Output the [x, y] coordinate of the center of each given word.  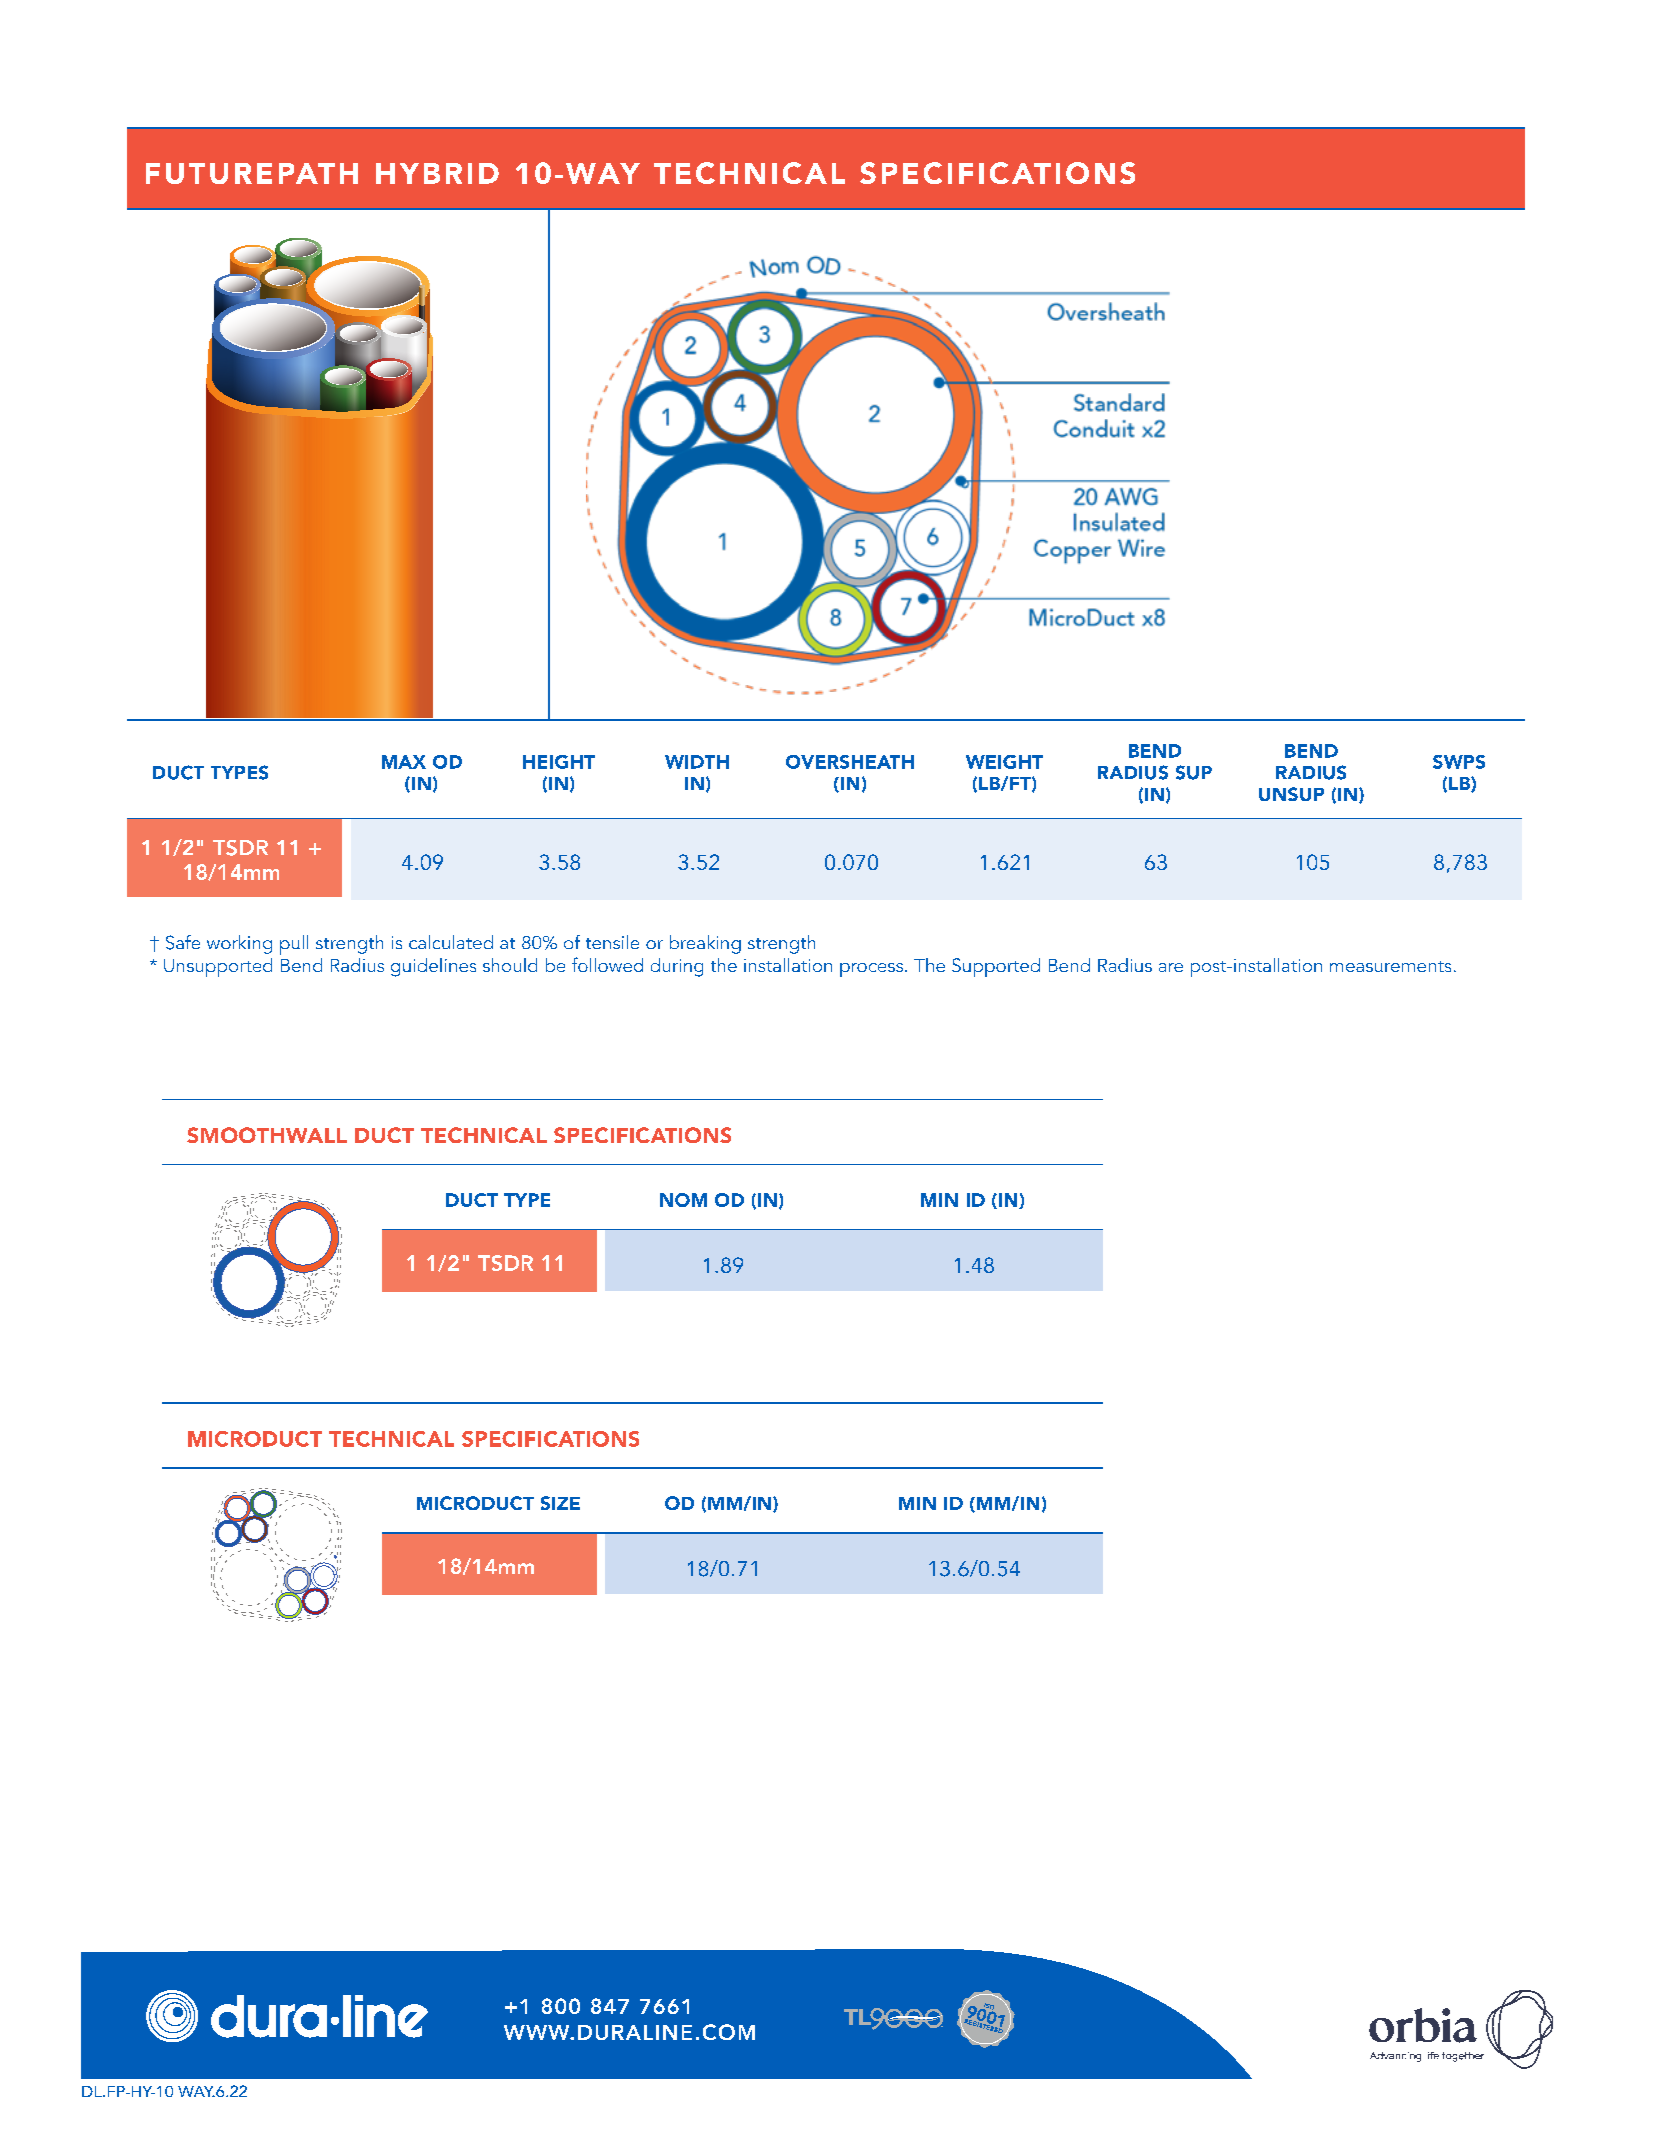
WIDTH [697, 762]
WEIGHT [1004, 762]
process [871, 970]
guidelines [433, 967]
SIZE [560, 1503]
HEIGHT [559, 762]
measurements [1390, 966]
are [1171, 967]
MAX [404, 762]
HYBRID [437, 173]
